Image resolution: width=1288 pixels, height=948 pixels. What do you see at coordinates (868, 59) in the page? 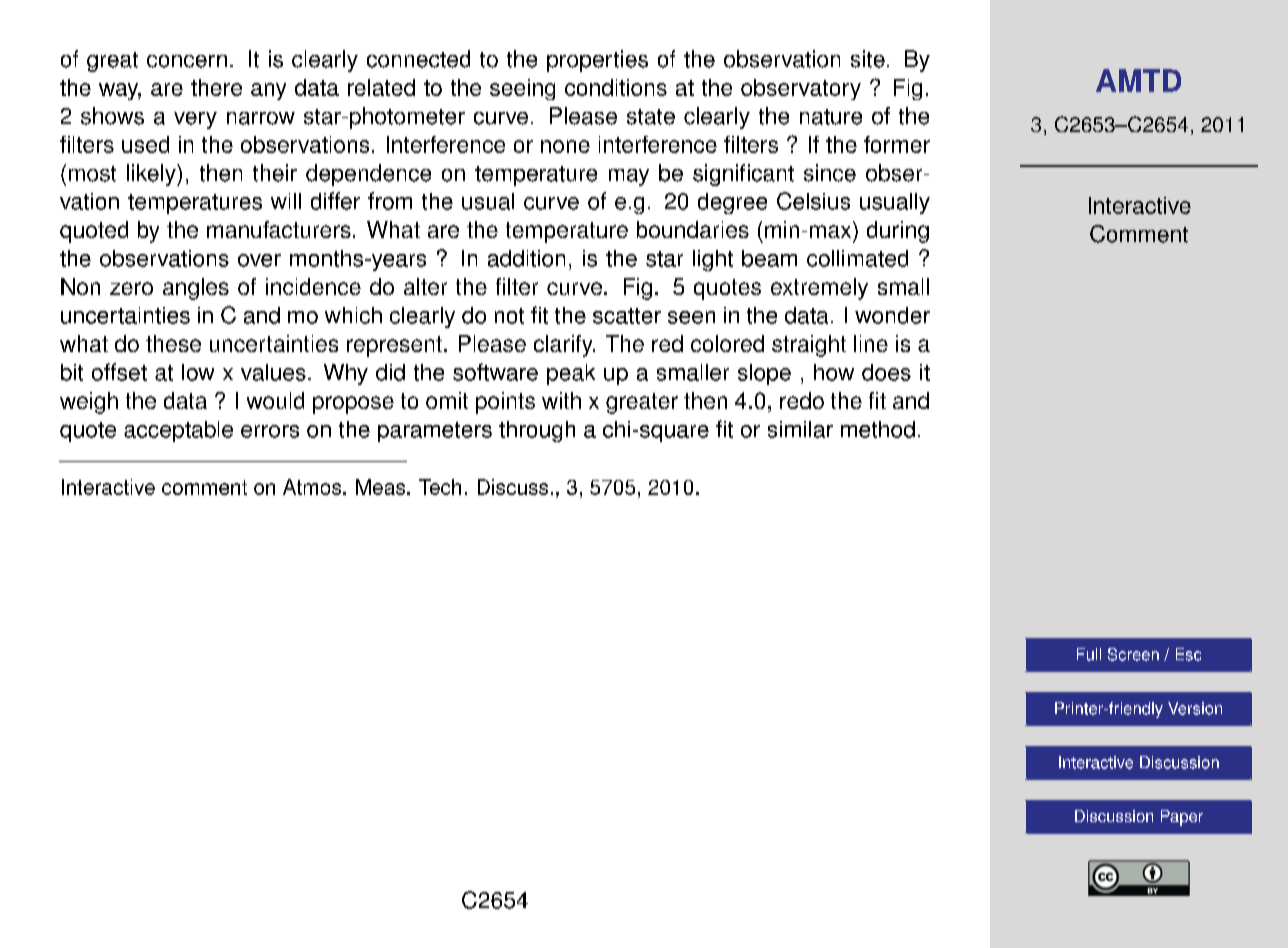
I see `site` at bounding box center [868, 59].
